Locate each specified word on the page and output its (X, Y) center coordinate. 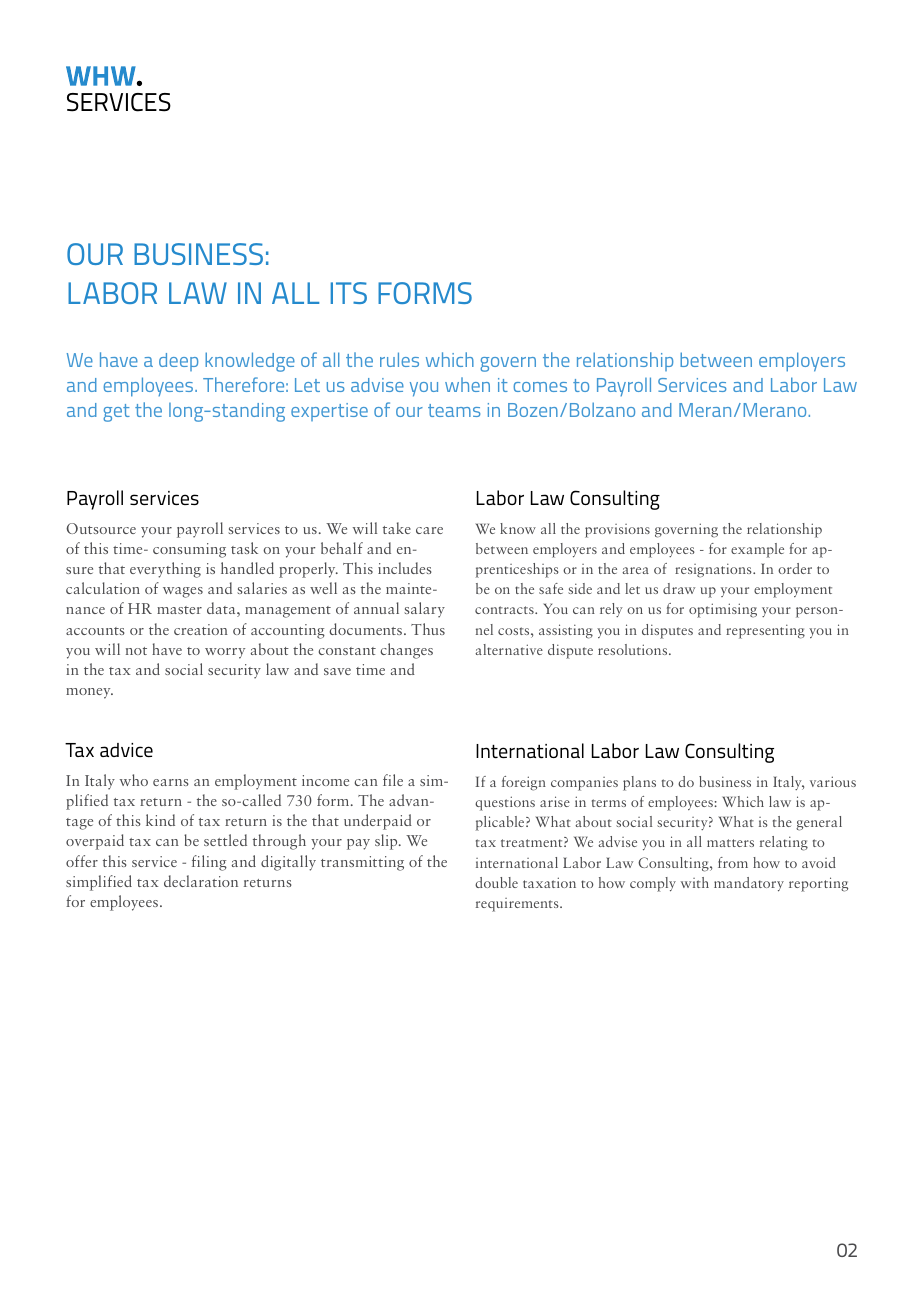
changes (407, 651)
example (757, 550)
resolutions (634, 649)
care (429, 530)
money (89, 693)
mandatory (749, 884)
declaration (201, 881)
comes (540, 387)
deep (178, 362)
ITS (349, 293)
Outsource (101, 528)
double (496, 882)
